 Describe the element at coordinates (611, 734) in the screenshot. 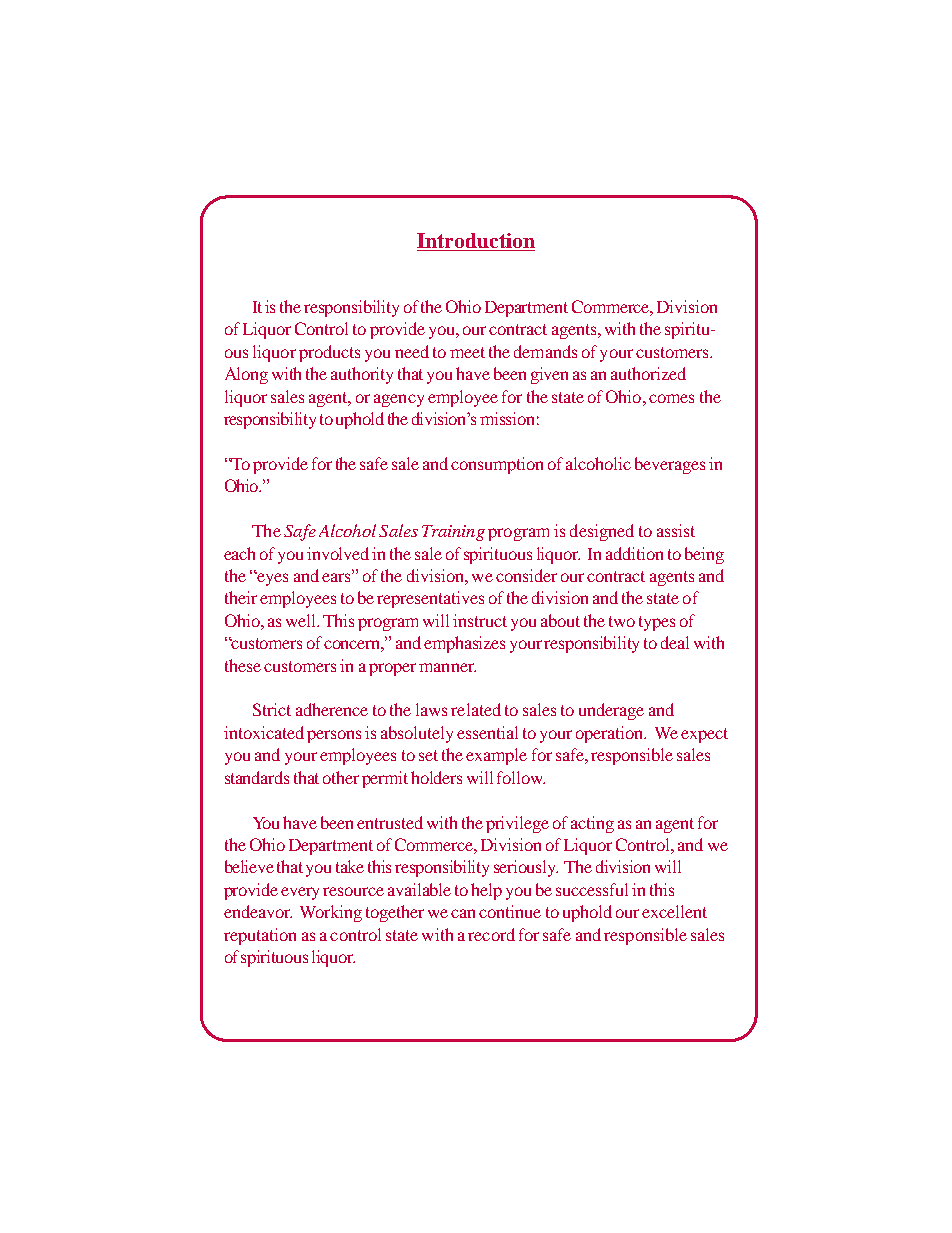

I see `operation` at that location.
